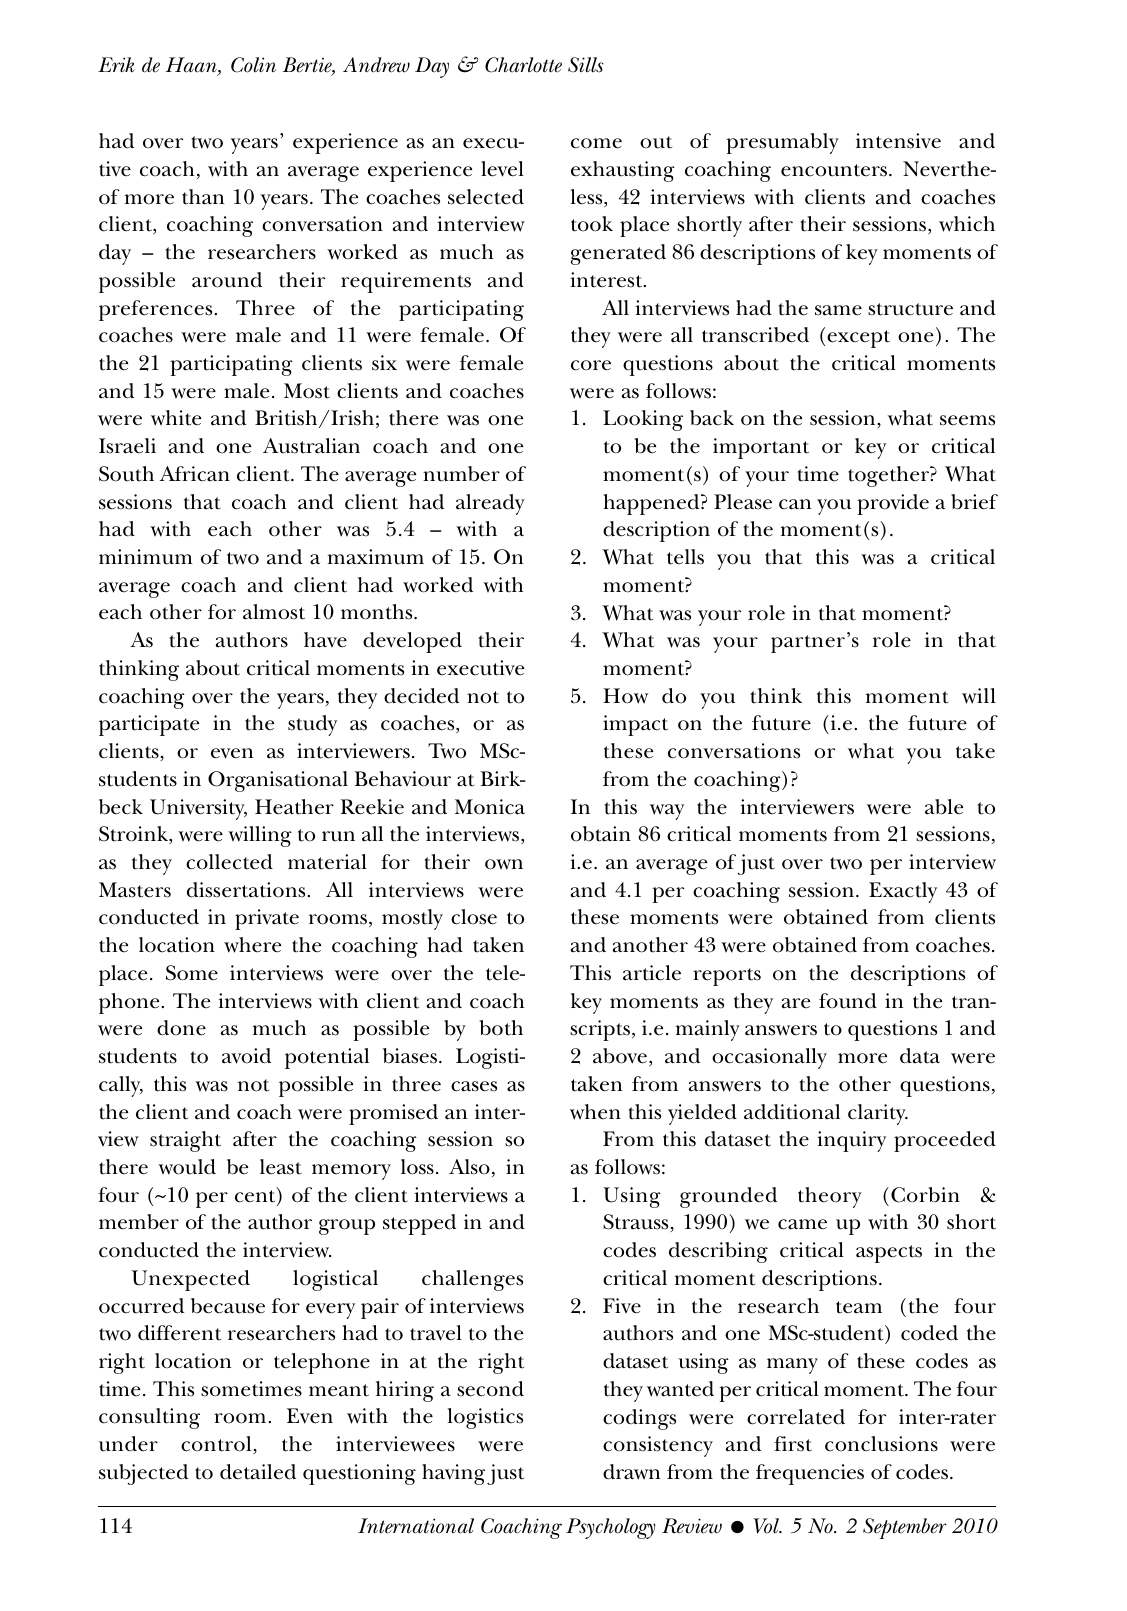 The image size is (1127, 1611). Describe the element at coordinates (595, 1112) in the screenshot. I see `when` at that location.
